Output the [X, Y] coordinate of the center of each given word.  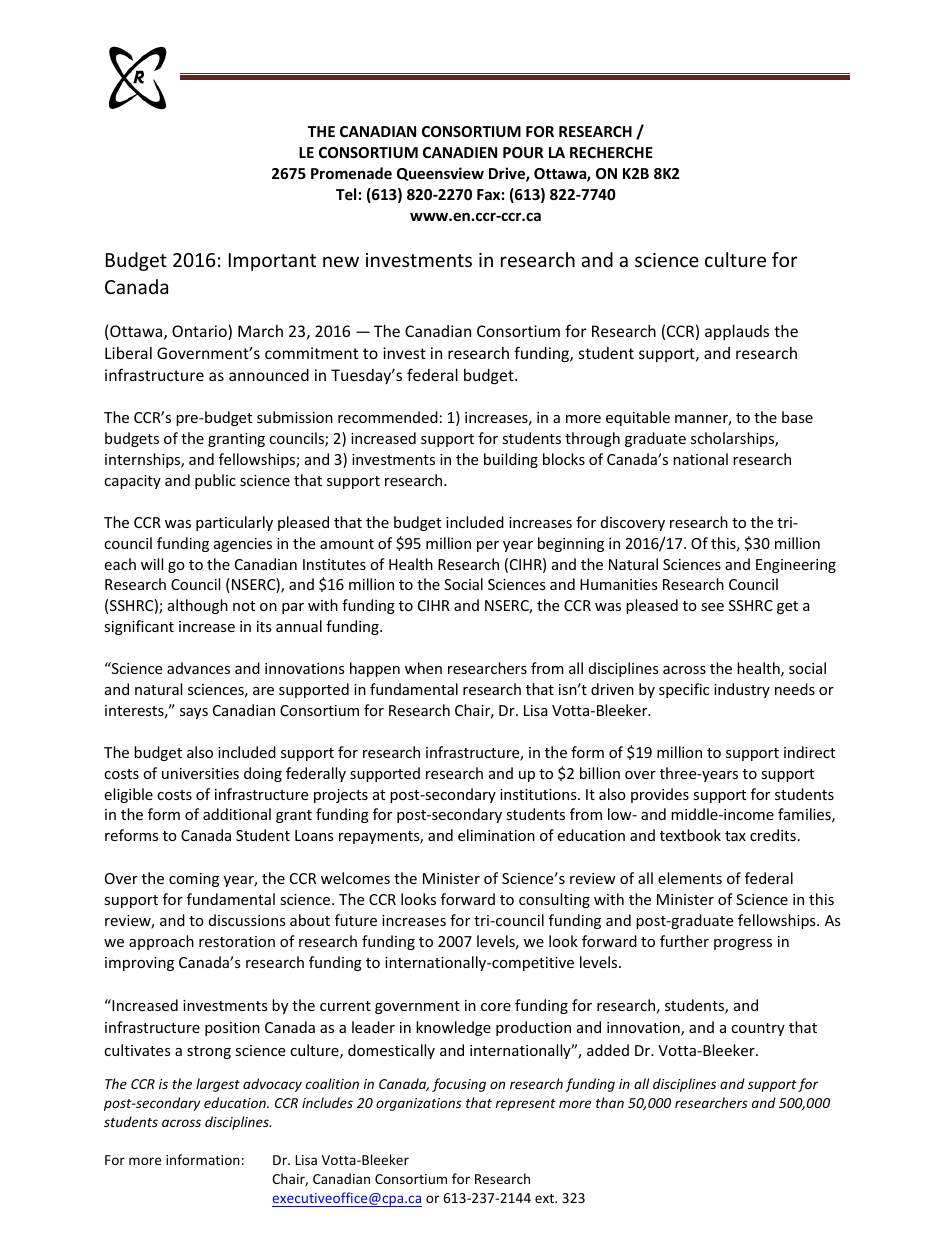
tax [735, 836]
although [198, 606]
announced [269, 375]
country [758, 1029]
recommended [388, 417]
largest [218, 1085]
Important [272, 262]
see [712, 607]
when [423, 668]
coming [194, 880]
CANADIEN [460, 152]
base [797, 417]
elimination [496, 835]
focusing [459, 1085]
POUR [523, 152]
